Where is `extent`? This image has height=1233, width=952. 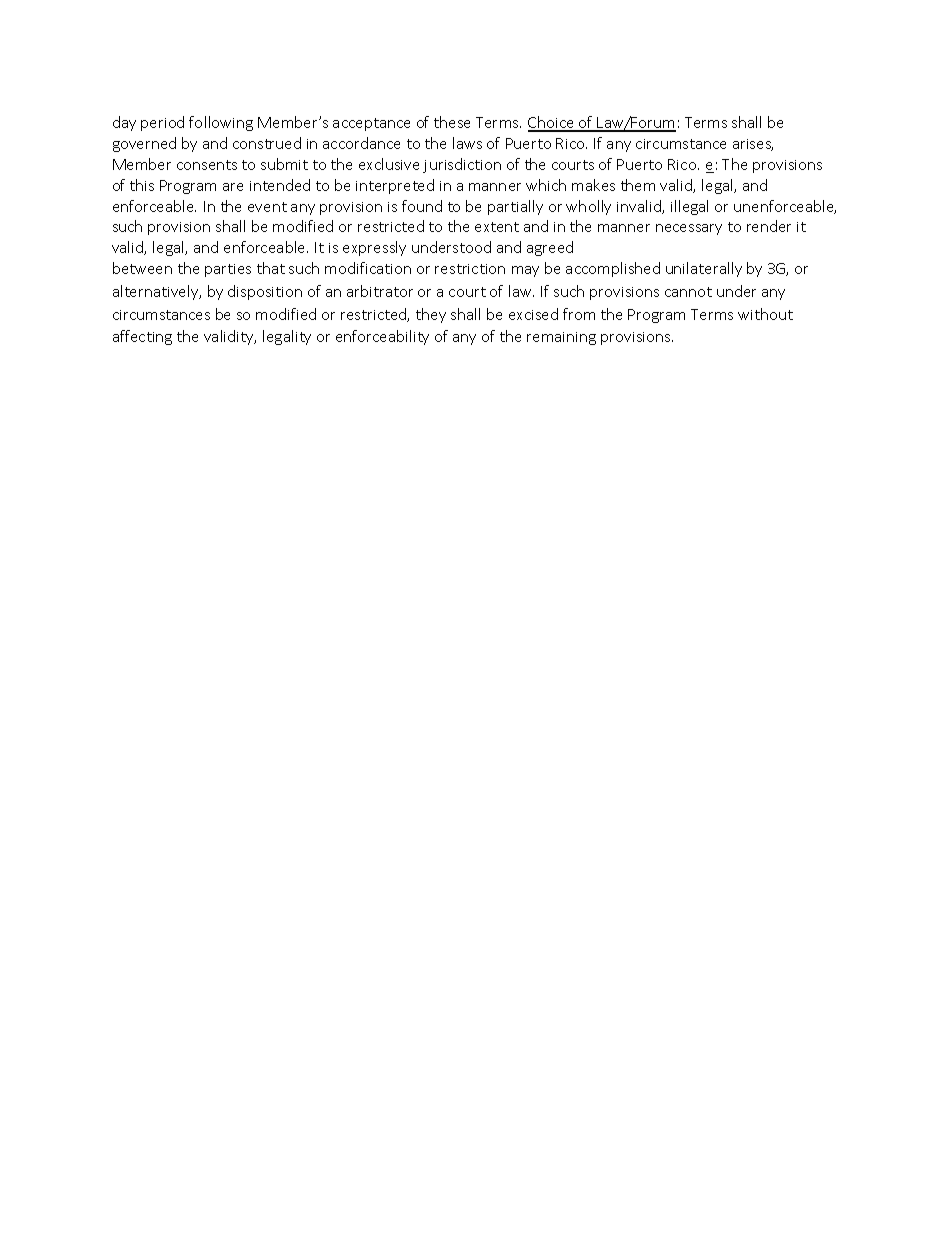
extent is located at coordinates (497, 227).
